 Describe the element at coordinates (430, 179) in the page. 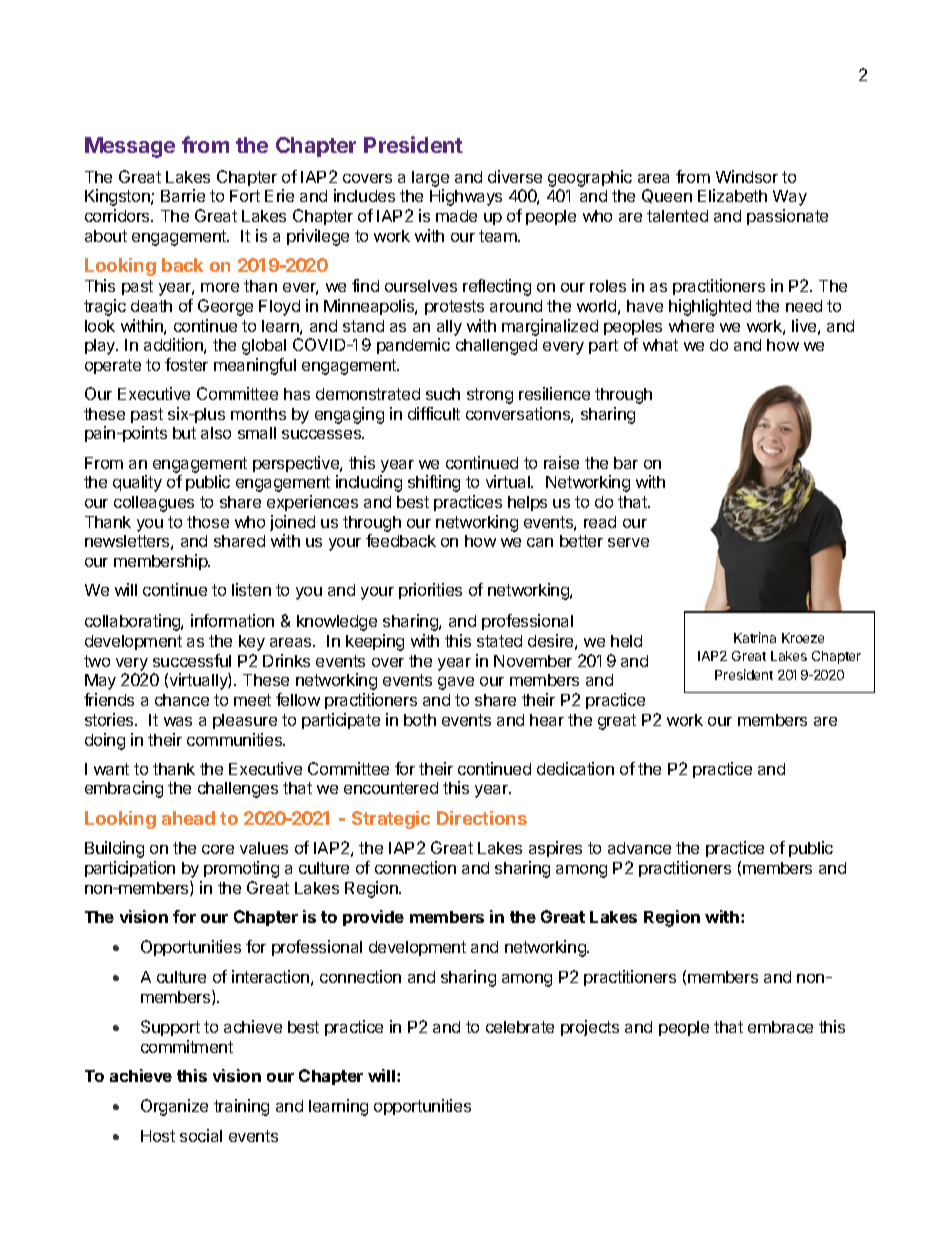

I see `large` at that location.
